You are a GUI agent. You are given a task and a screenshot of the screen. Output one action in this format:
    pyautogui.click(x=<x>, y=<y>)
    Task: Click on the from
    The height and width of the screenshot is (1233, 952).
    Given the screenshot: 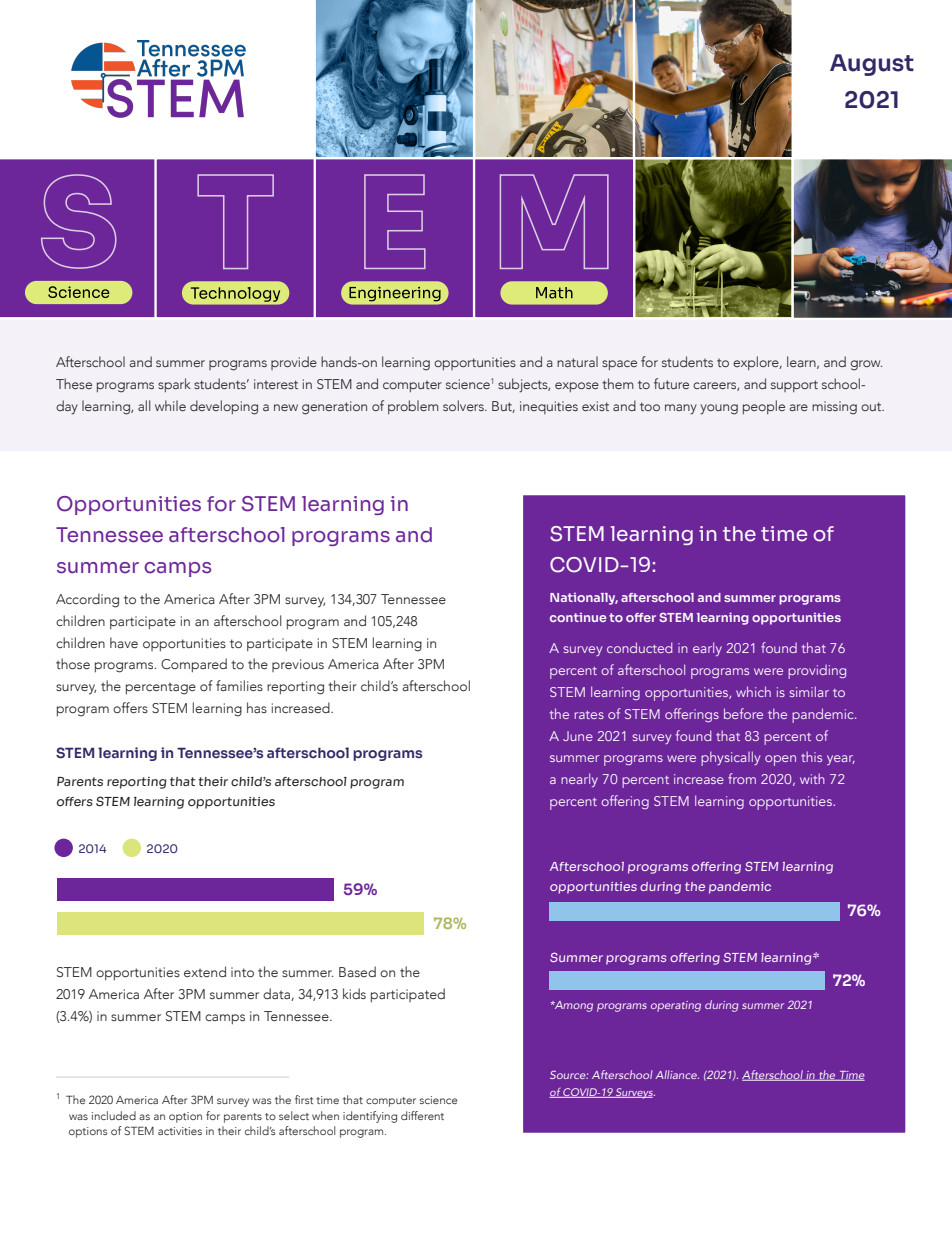 What is the action you would take?
    pyautogui.click(x=742, y=778)
